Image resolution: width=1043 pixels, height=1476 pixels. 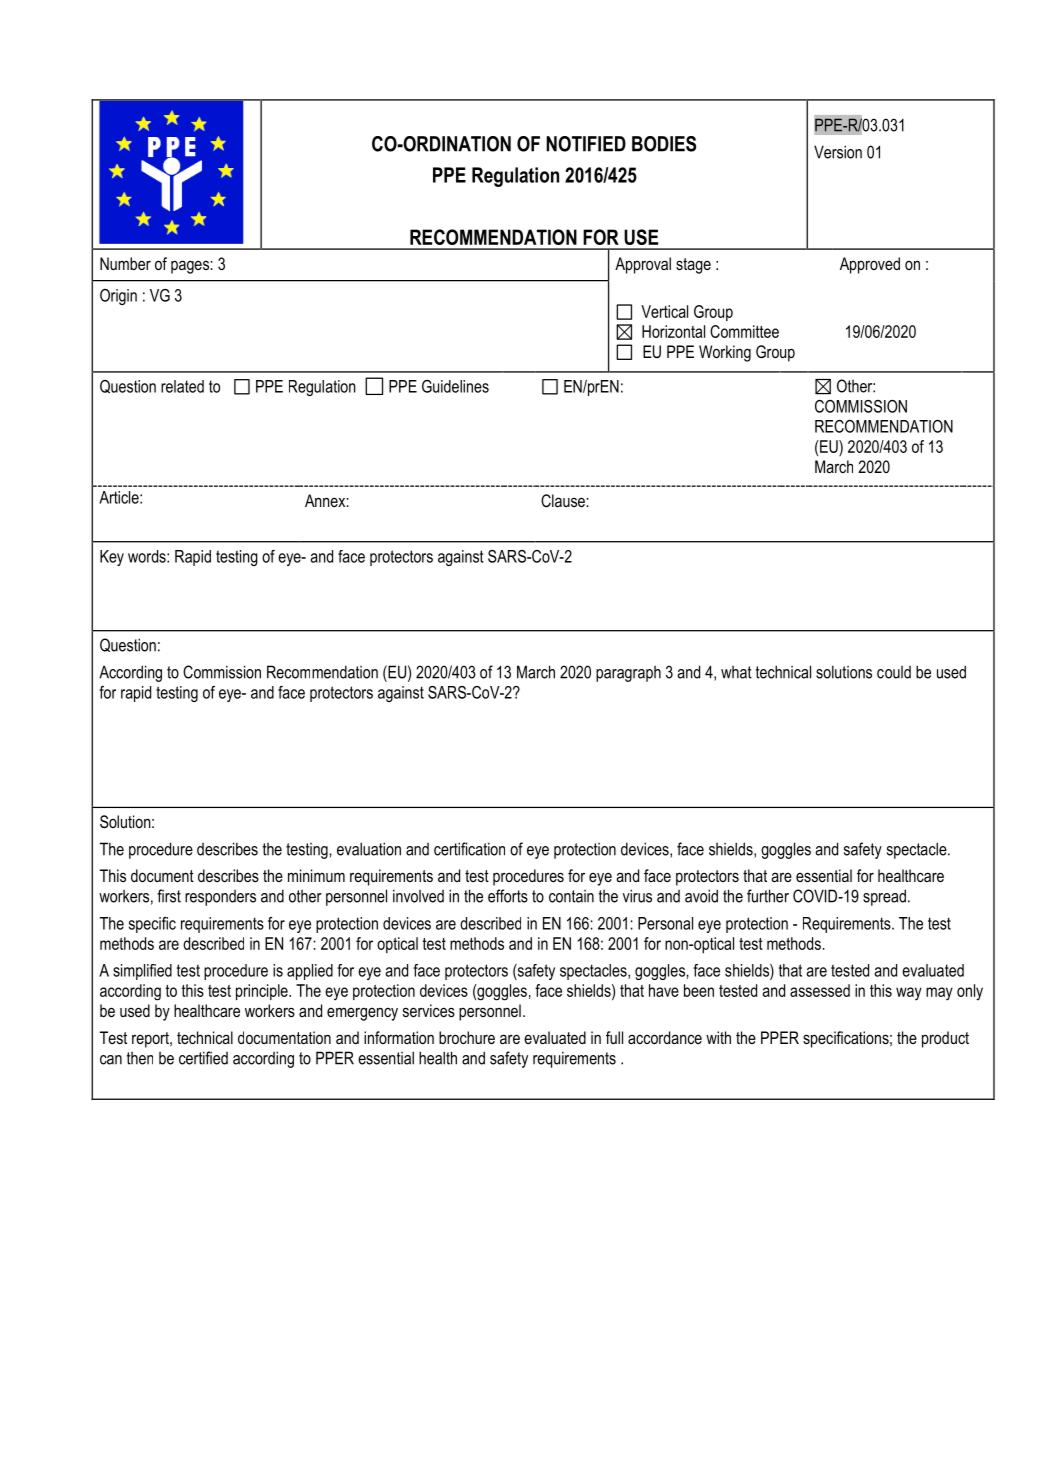 What do you see at coordinates (190, 267) in the document?
I see `pages` at bounding box center [190, 267].
